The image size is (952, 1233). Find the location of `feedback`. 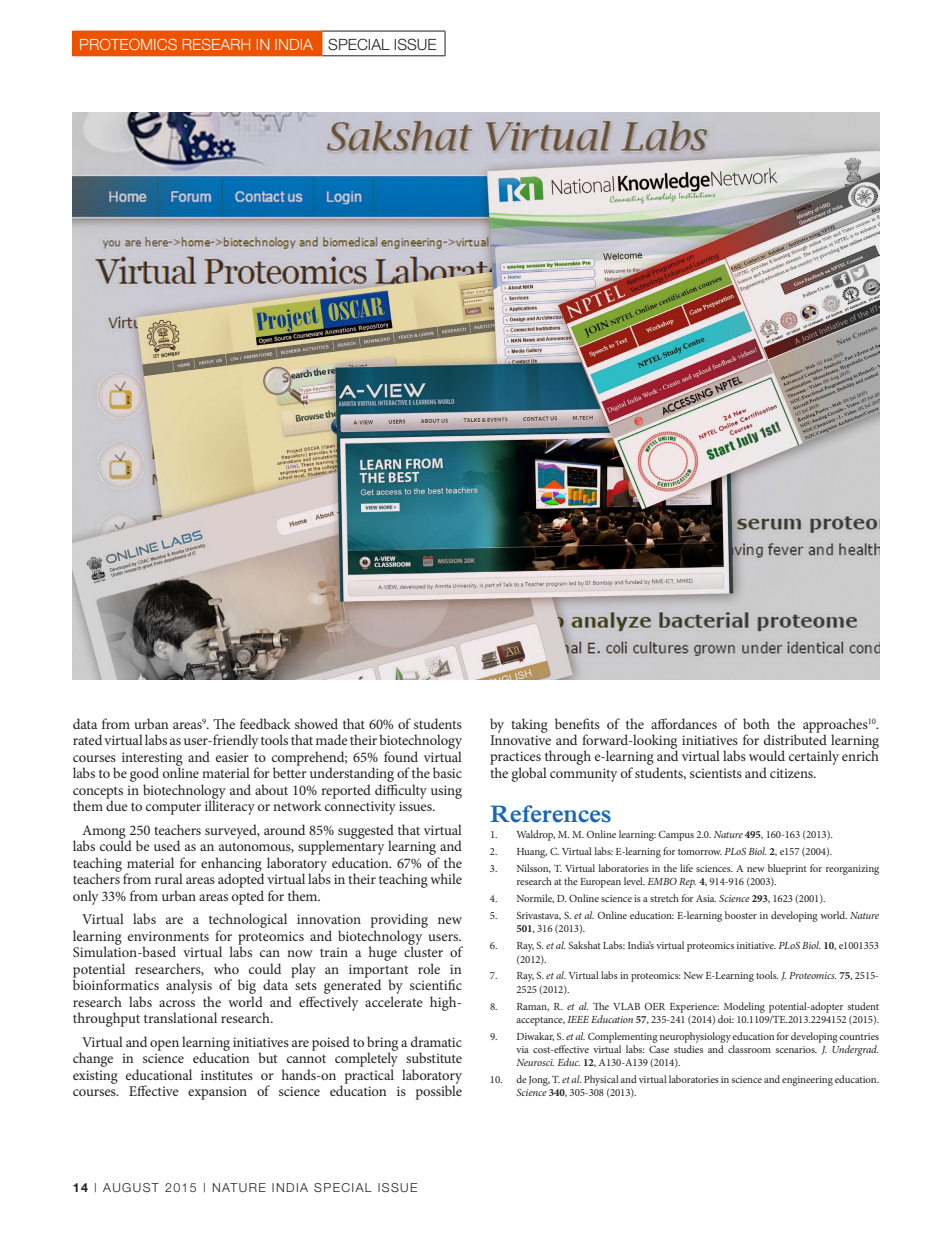

feedback is located at coordinates (265, 723).
